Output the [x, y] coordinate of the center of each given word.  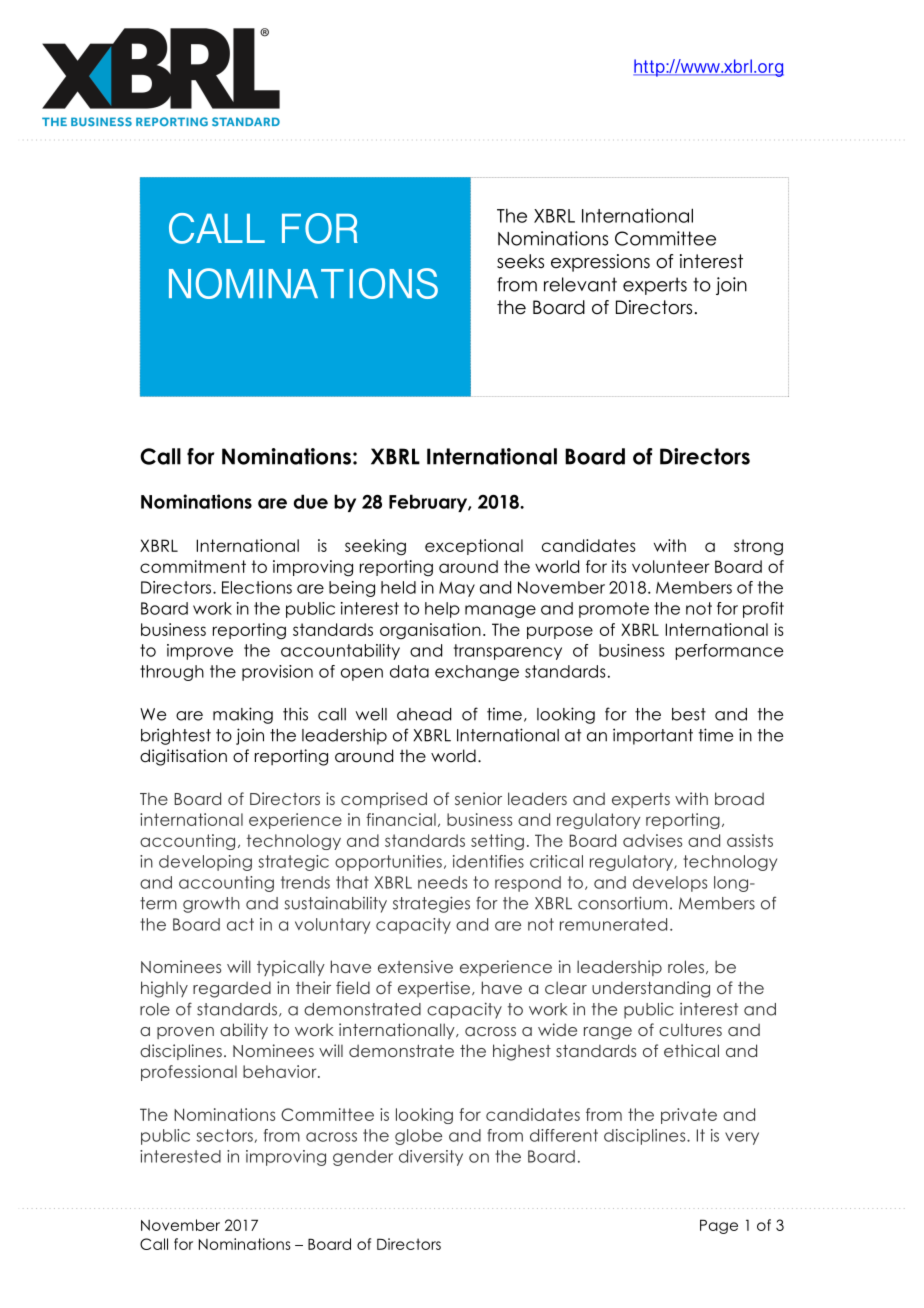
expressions [600, 263]
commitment [193, 566]
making [243, 715]
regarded [232, 989]
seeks [520, 261]
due [311, 501]
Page [719, 1226]
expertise [434, 989]
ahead [424, 714]
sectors [224, 1135]
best [689, 714]
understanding [651, 989]
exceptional [474, 547]
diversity [431, 1158]
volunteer [671, 566]
